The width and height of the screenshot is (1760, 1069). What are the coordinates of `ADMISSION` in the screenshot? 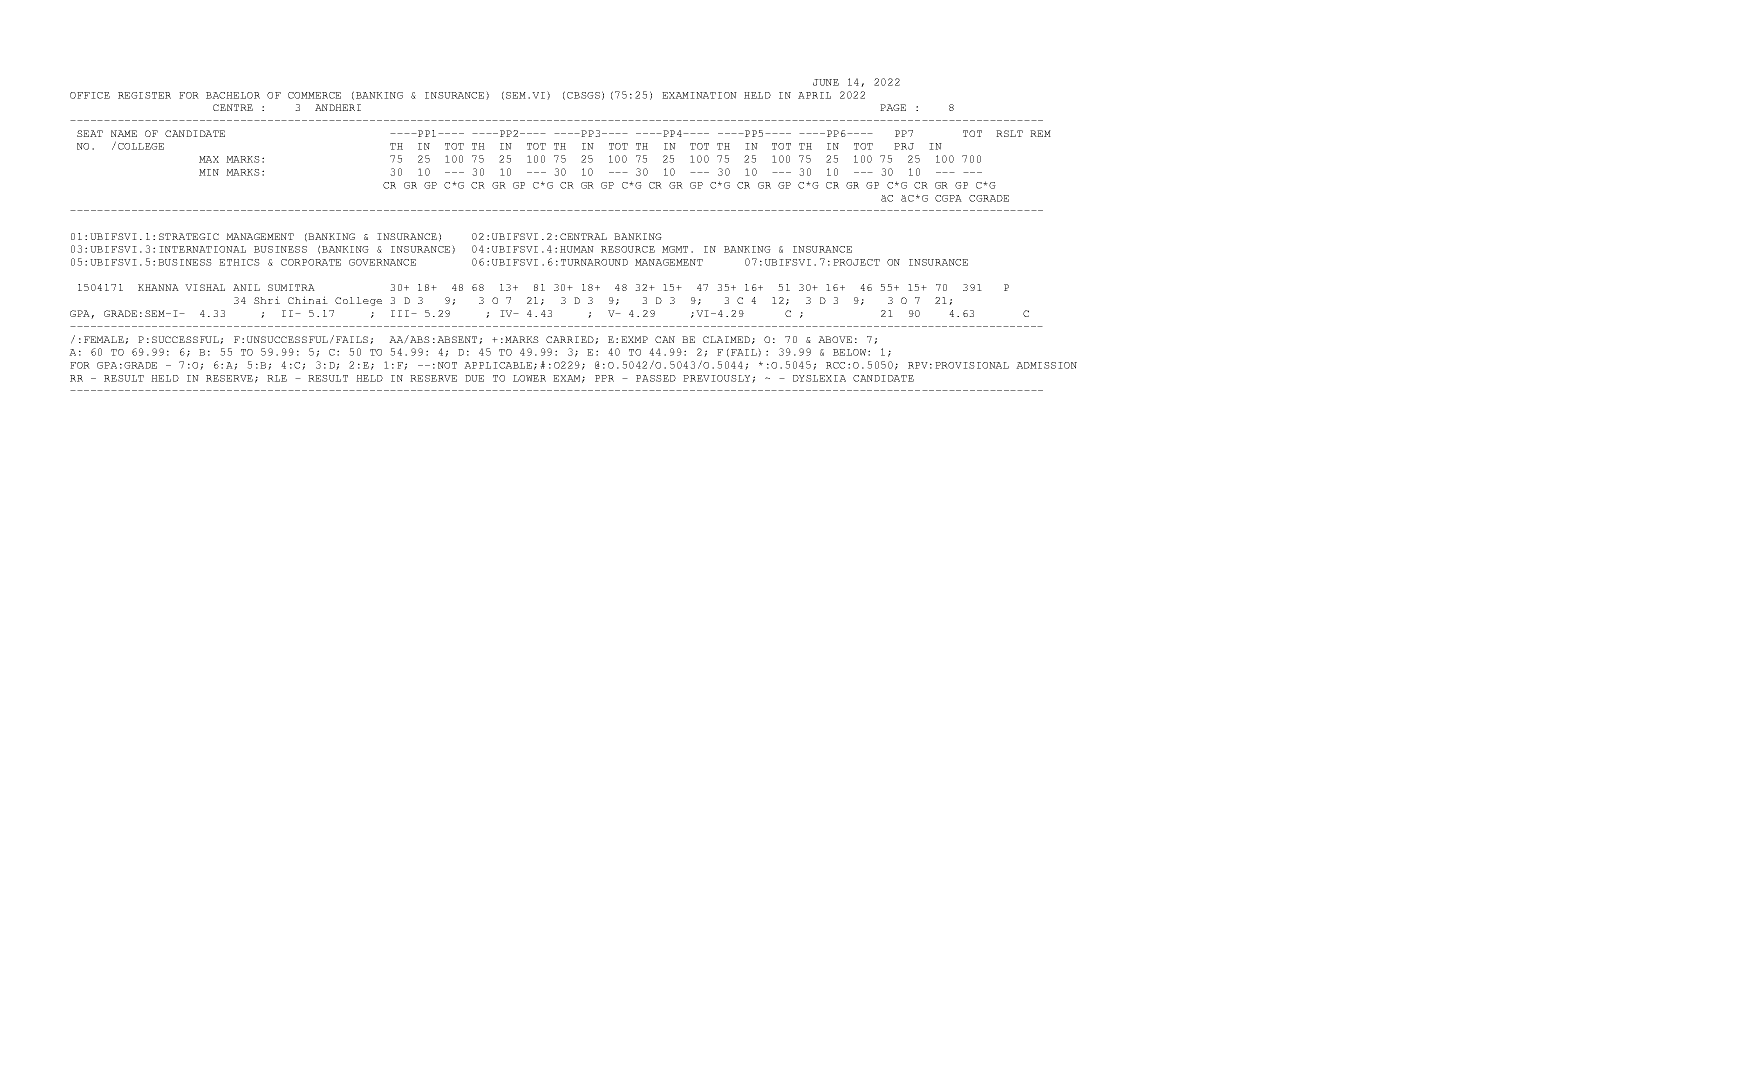 It's located at (1046, 365).
